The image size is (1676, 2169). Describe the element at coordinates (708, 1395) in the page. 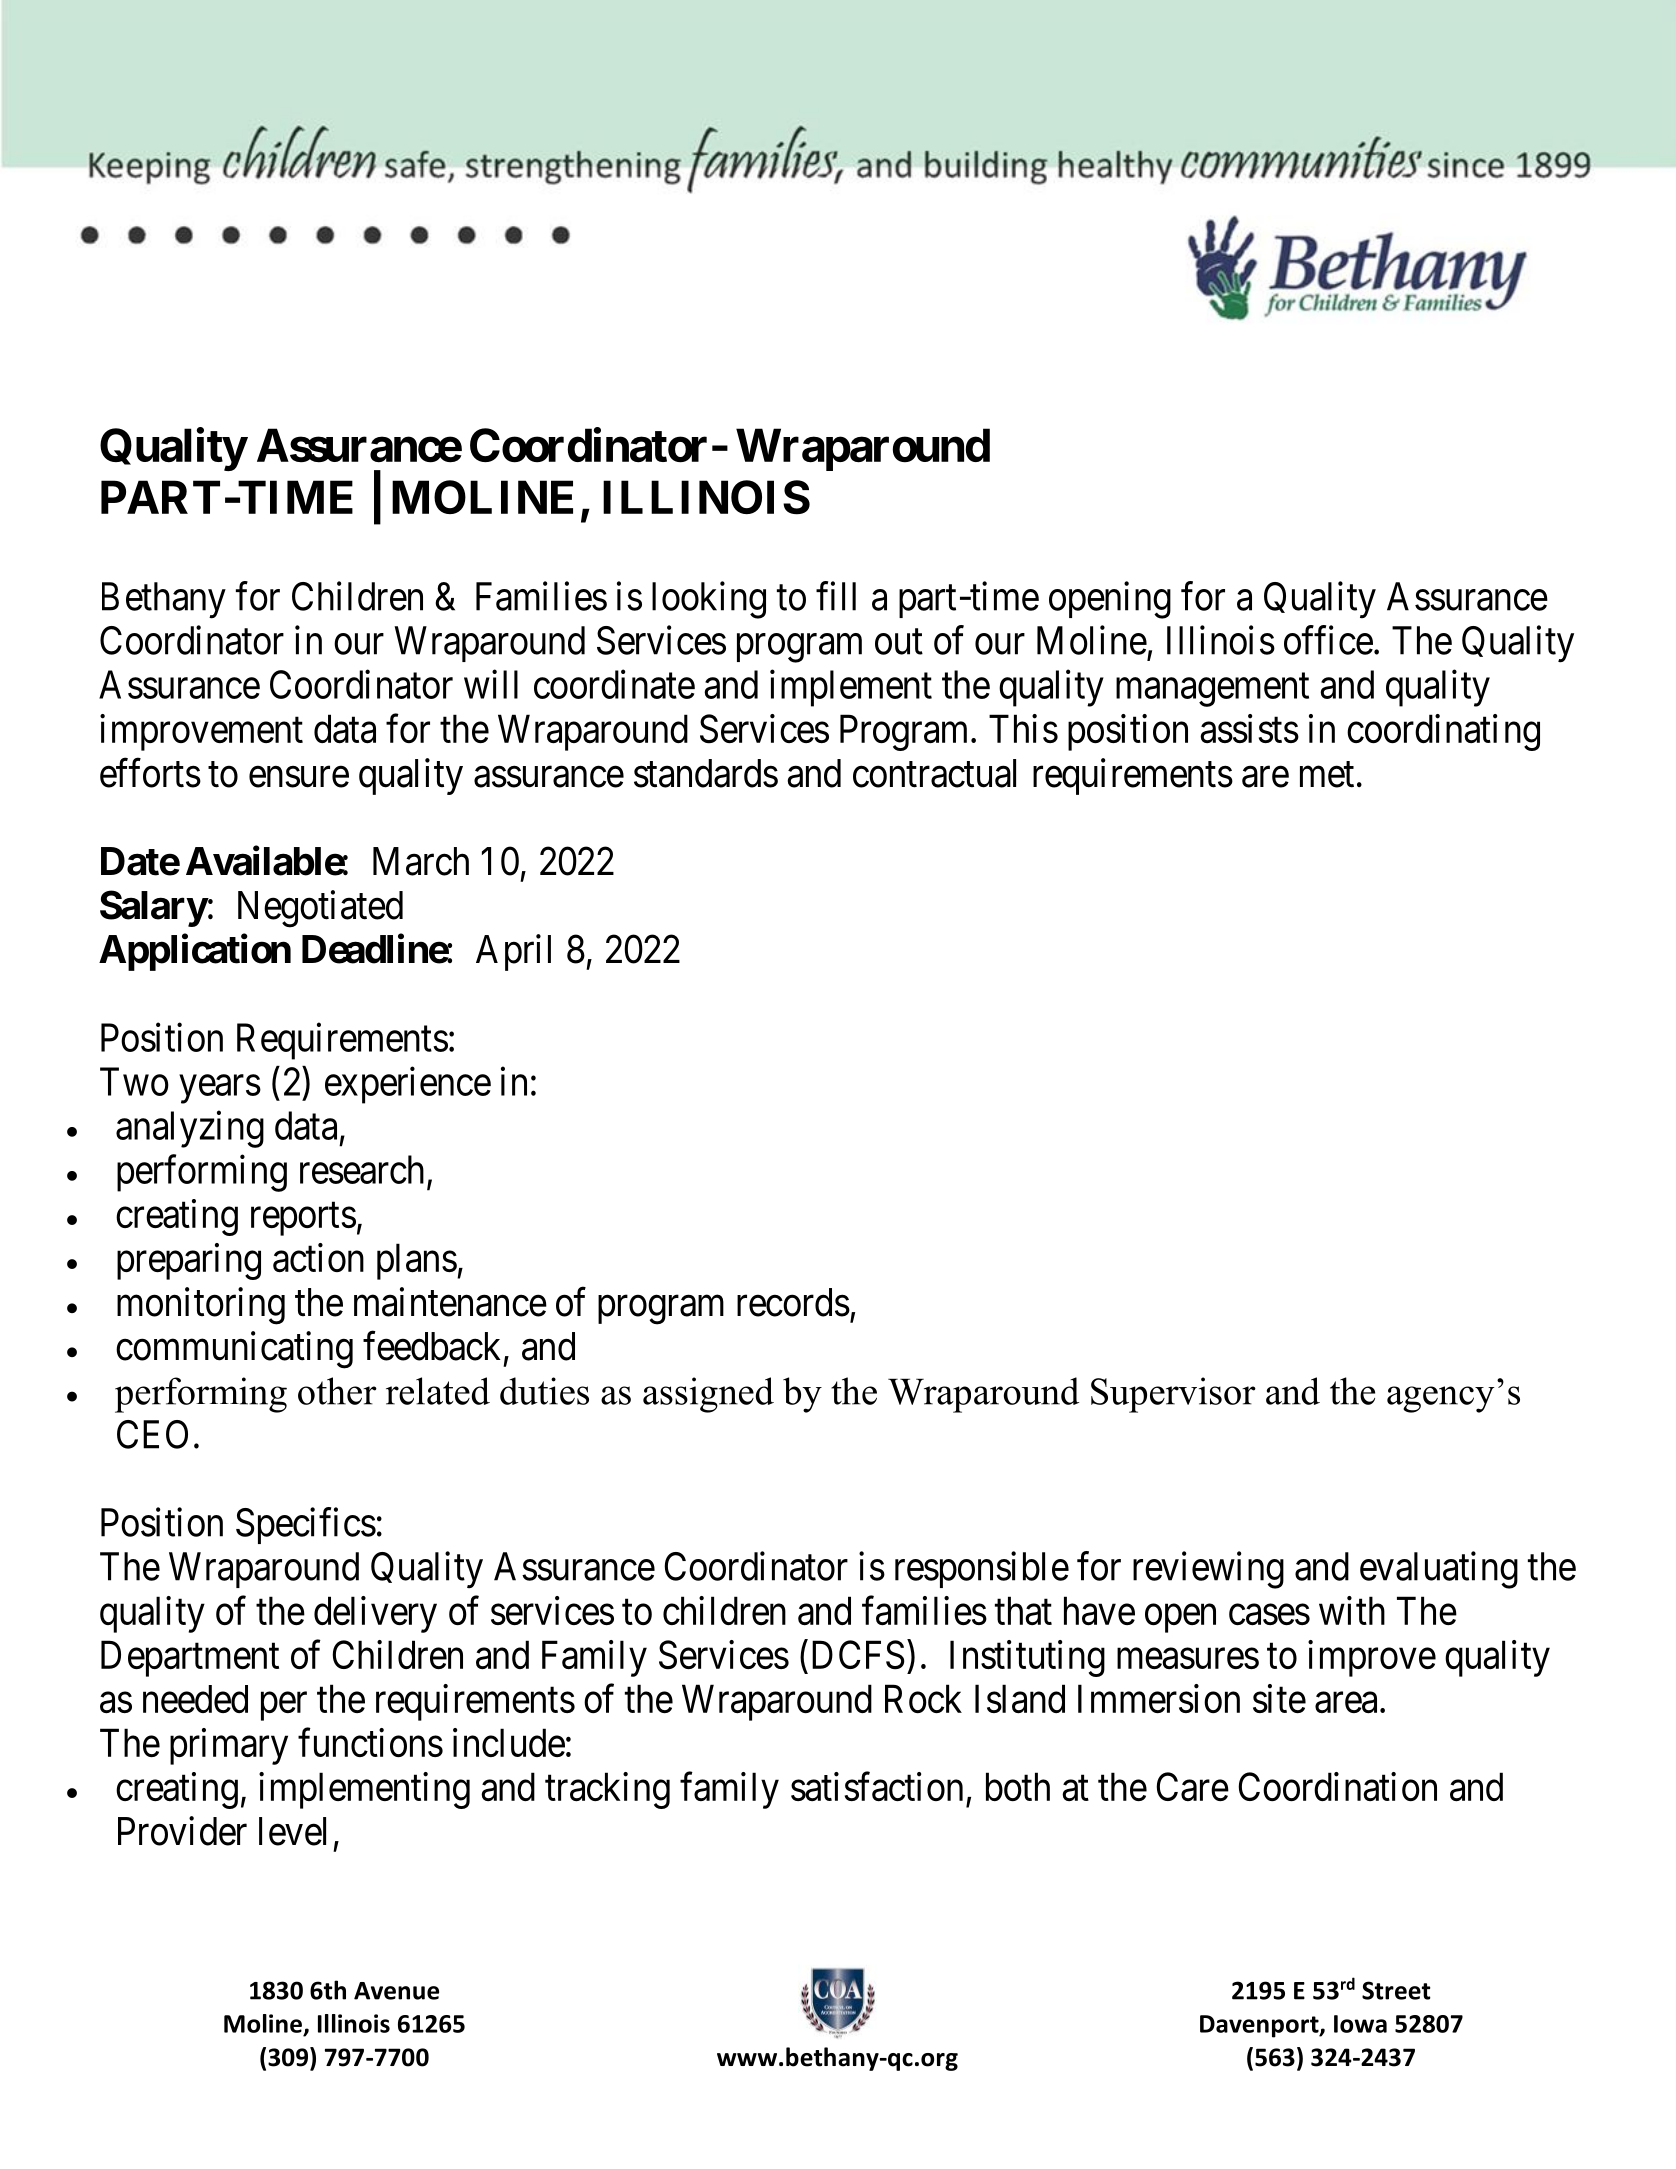

I see `assigned` at that location.
